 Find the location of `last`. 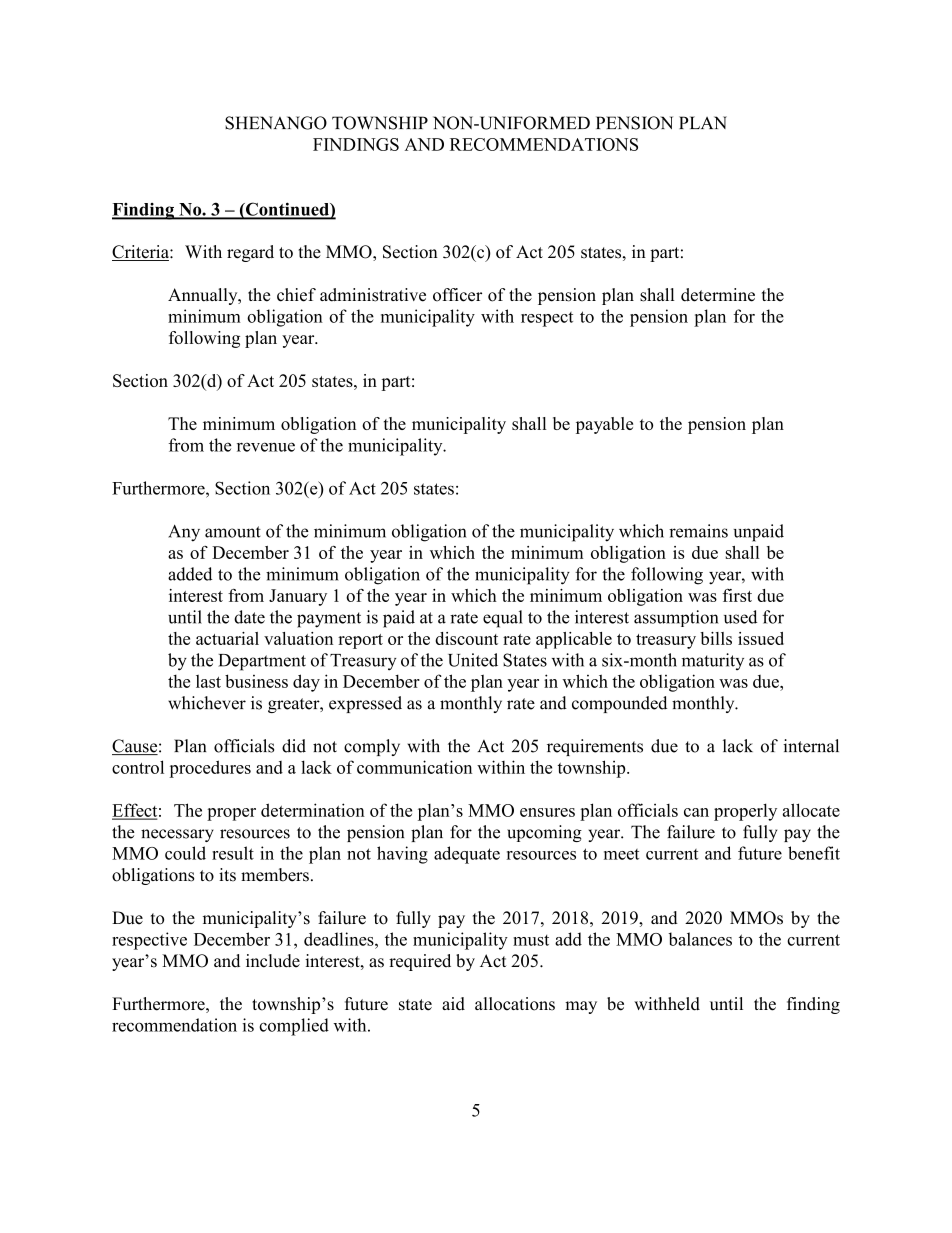

last is located at coordinates (208, 681).
